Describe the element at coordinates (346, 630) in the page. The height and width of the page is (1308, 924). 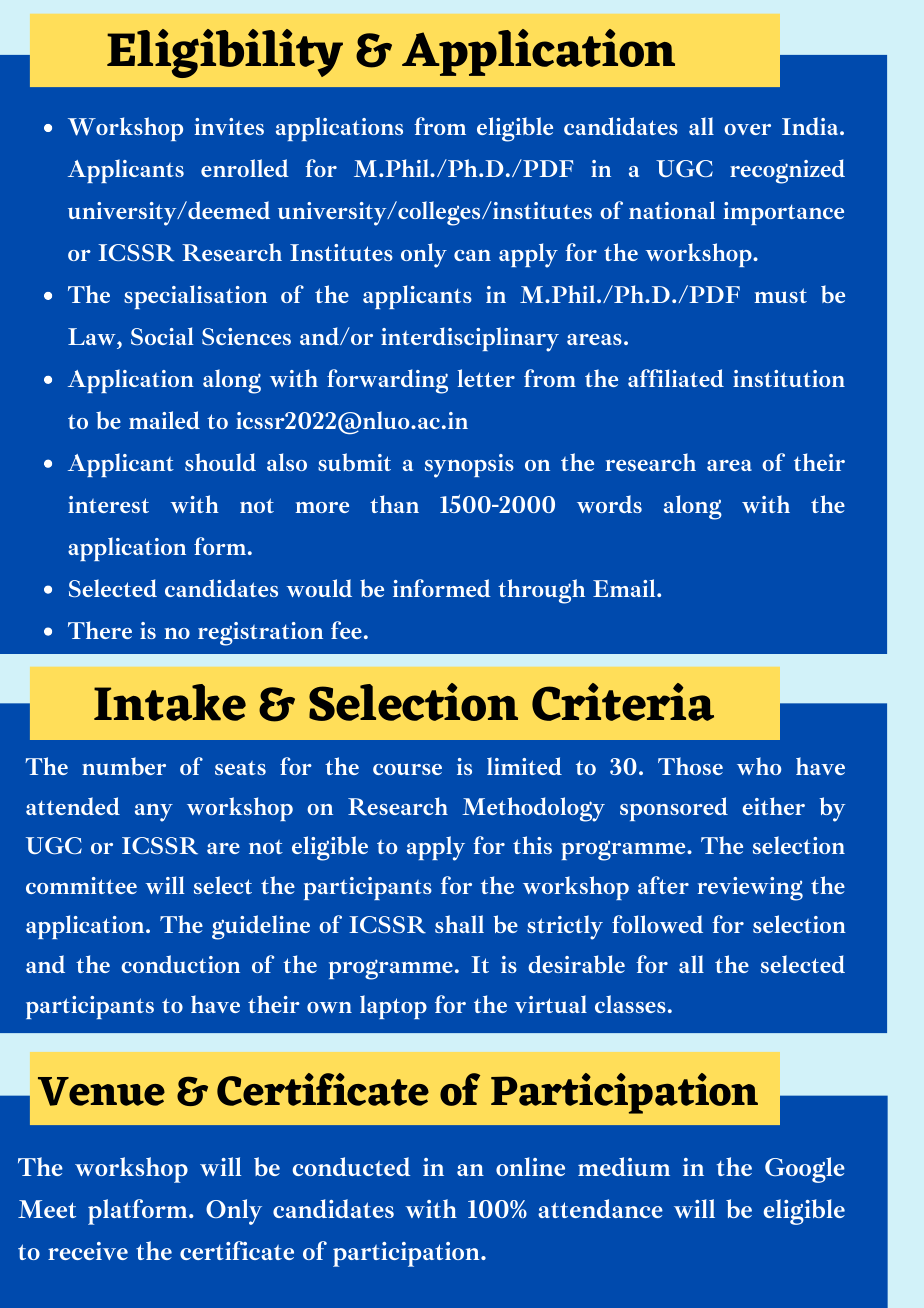
I see `fee` at that location.
